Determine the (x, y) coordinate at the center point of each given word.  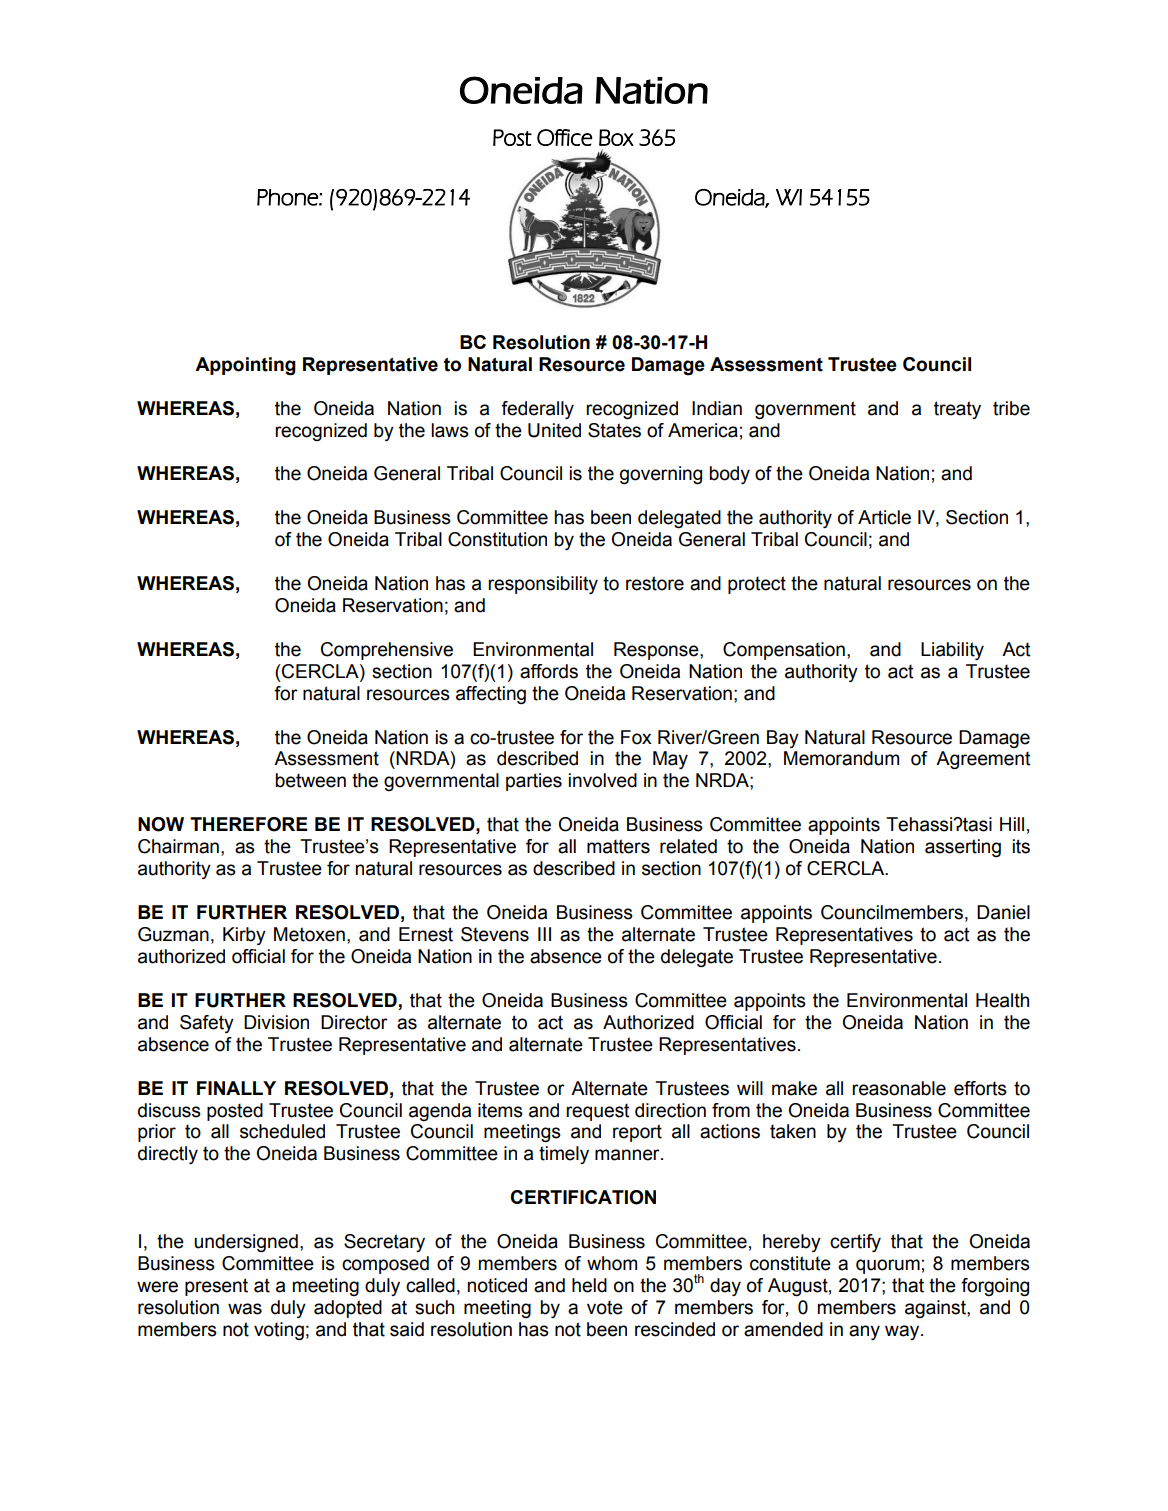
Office (565, 137)
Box (616, 137)
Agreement (983, 760)
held (589, 1285)
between (310, 780)
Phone (288, 197)
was (245, 1309)
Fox (636, 737)
